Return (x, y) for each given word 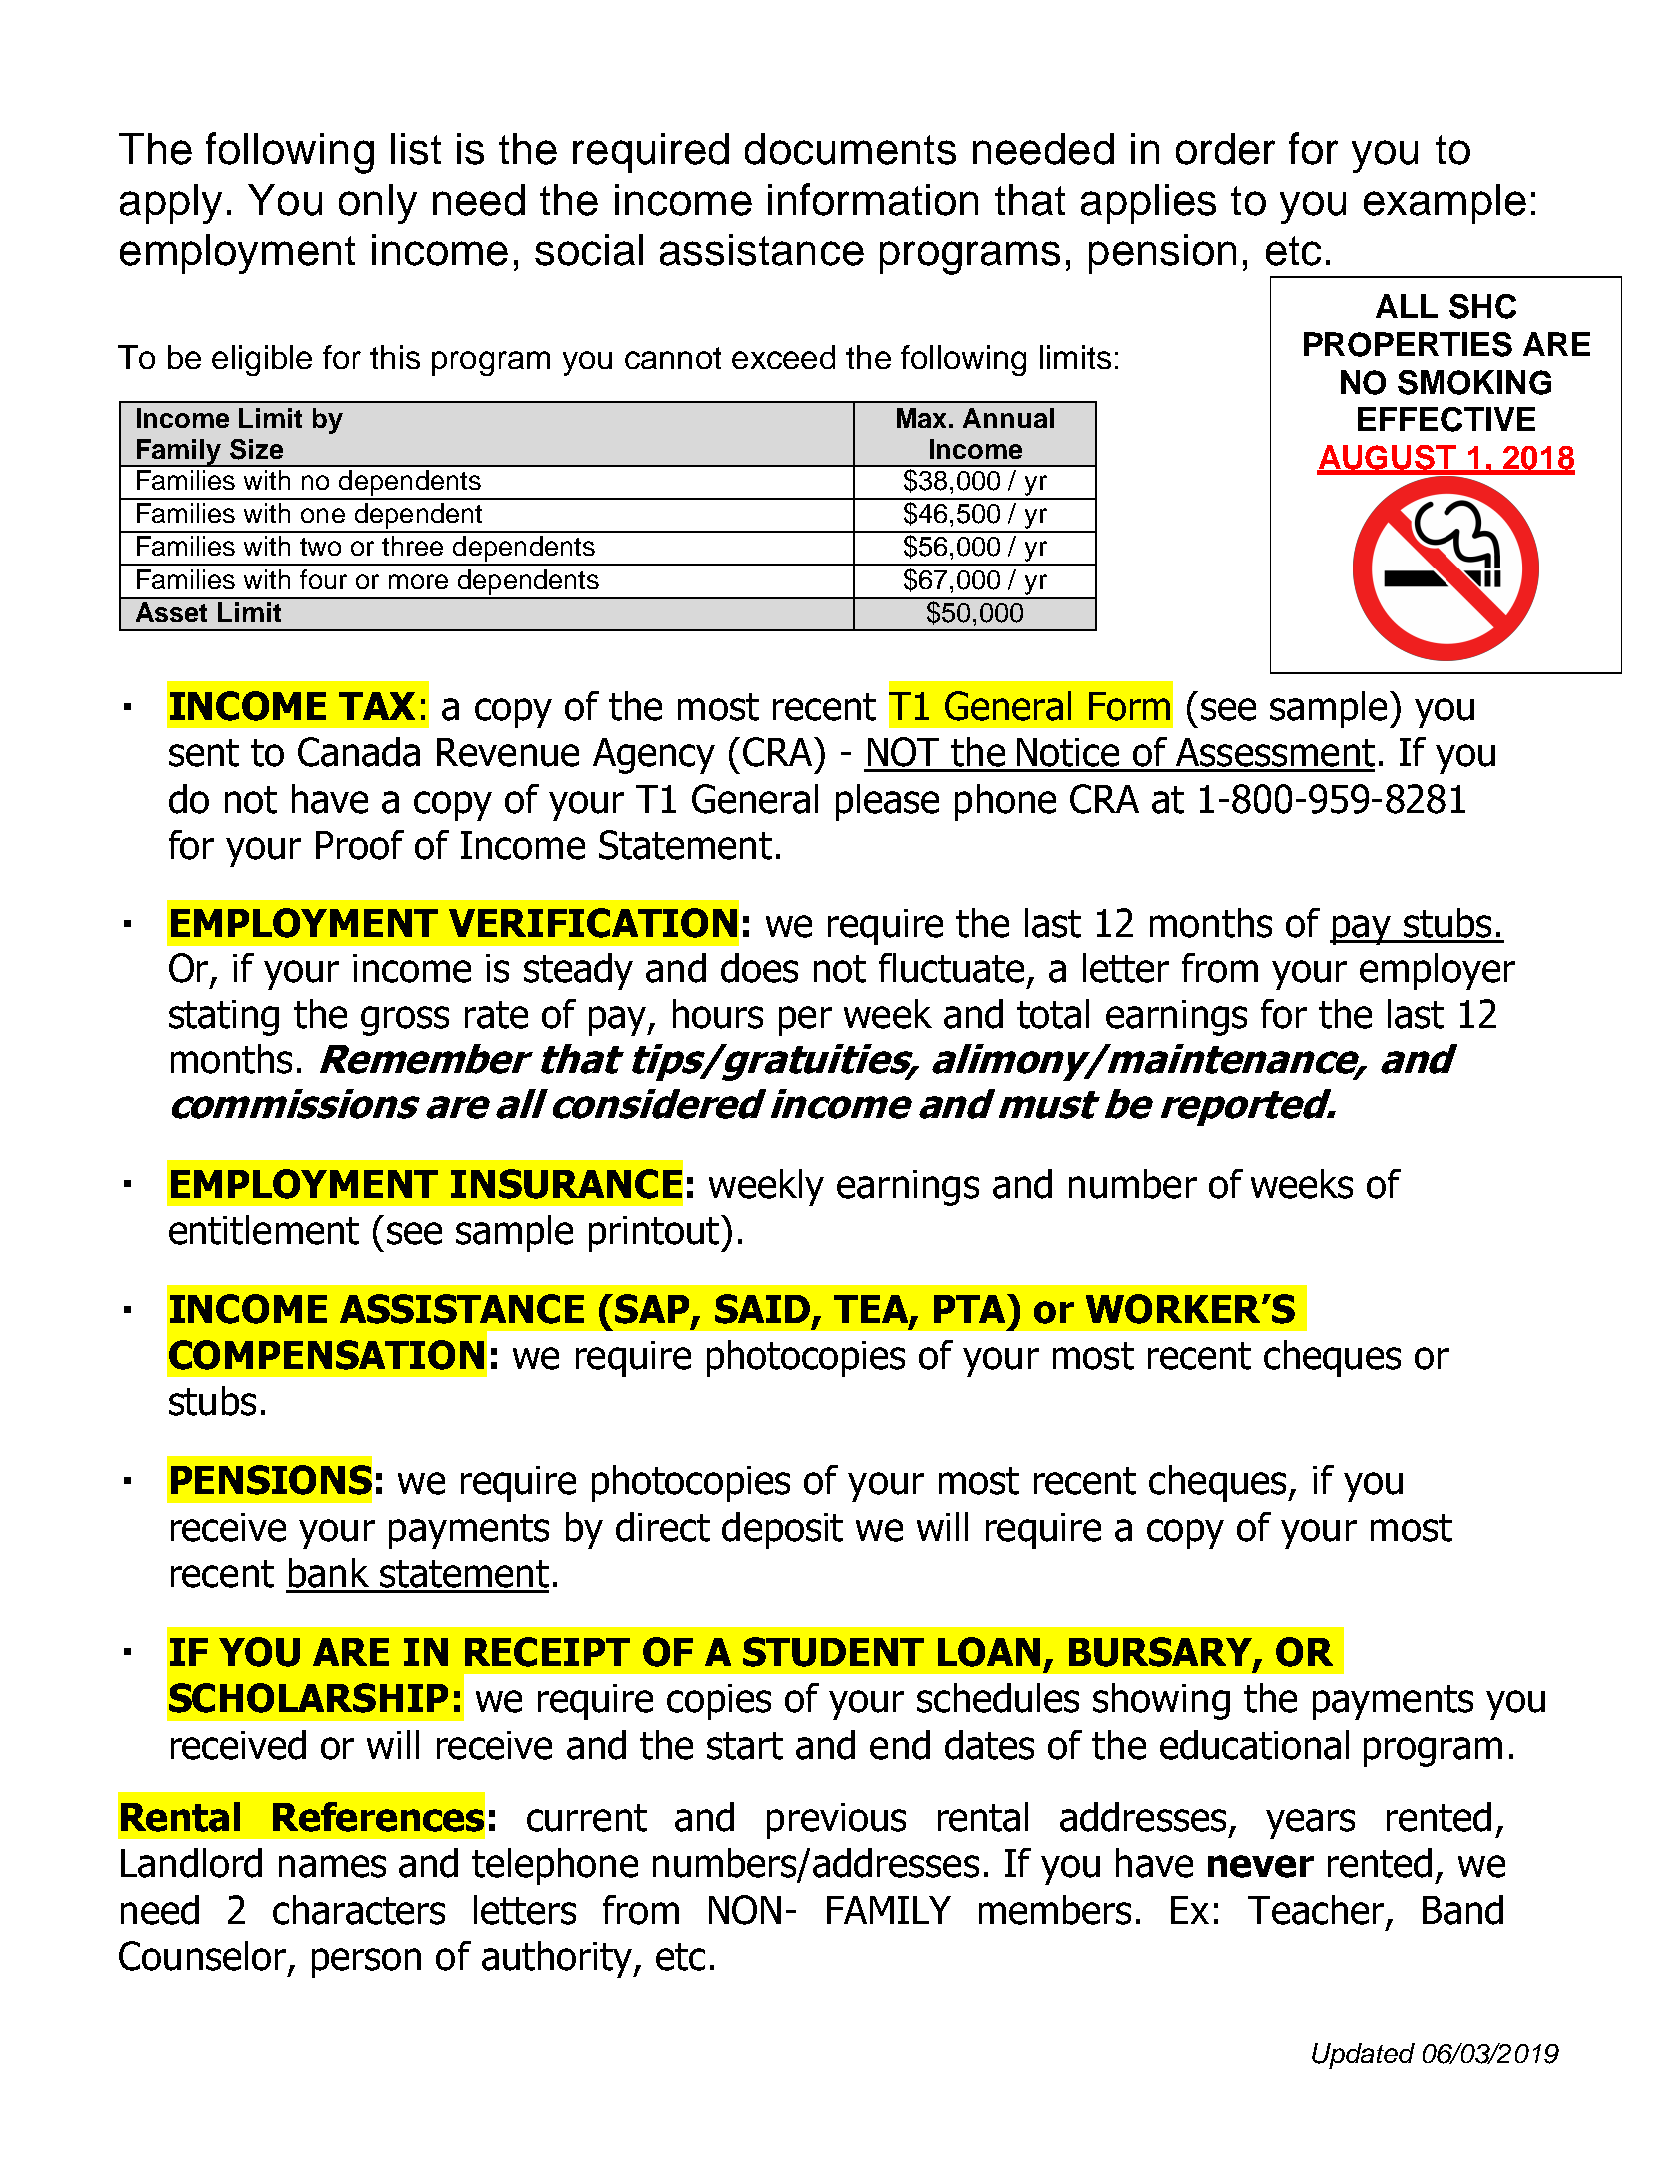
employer (1437, 971)
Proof (360, 845)
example (1445, 204)
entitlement (264, 1230)
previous (836, 1821)
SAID (762, 1309)
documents (850, 149)
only (378, 204)
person (366, 1963)
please (887, 802)
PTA (971, 1308)
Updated (1363, 2056)
